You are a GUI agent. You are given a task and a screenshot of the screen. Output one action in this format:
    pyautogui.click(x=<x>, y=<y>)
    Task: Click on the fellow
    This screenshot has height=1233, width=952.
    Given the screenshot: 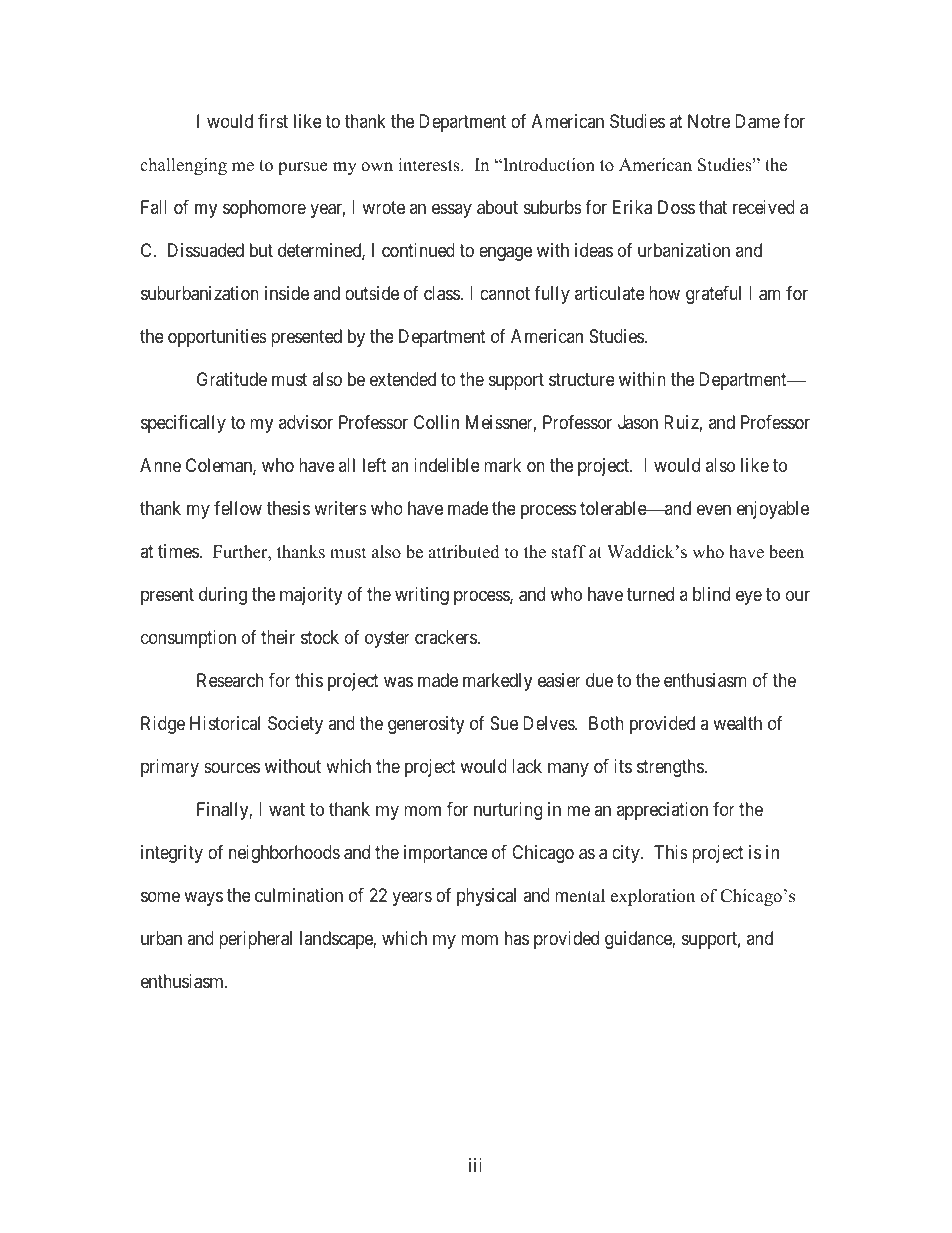 What is the action you would take?
    pyautogui.click(x=238, y=508)
